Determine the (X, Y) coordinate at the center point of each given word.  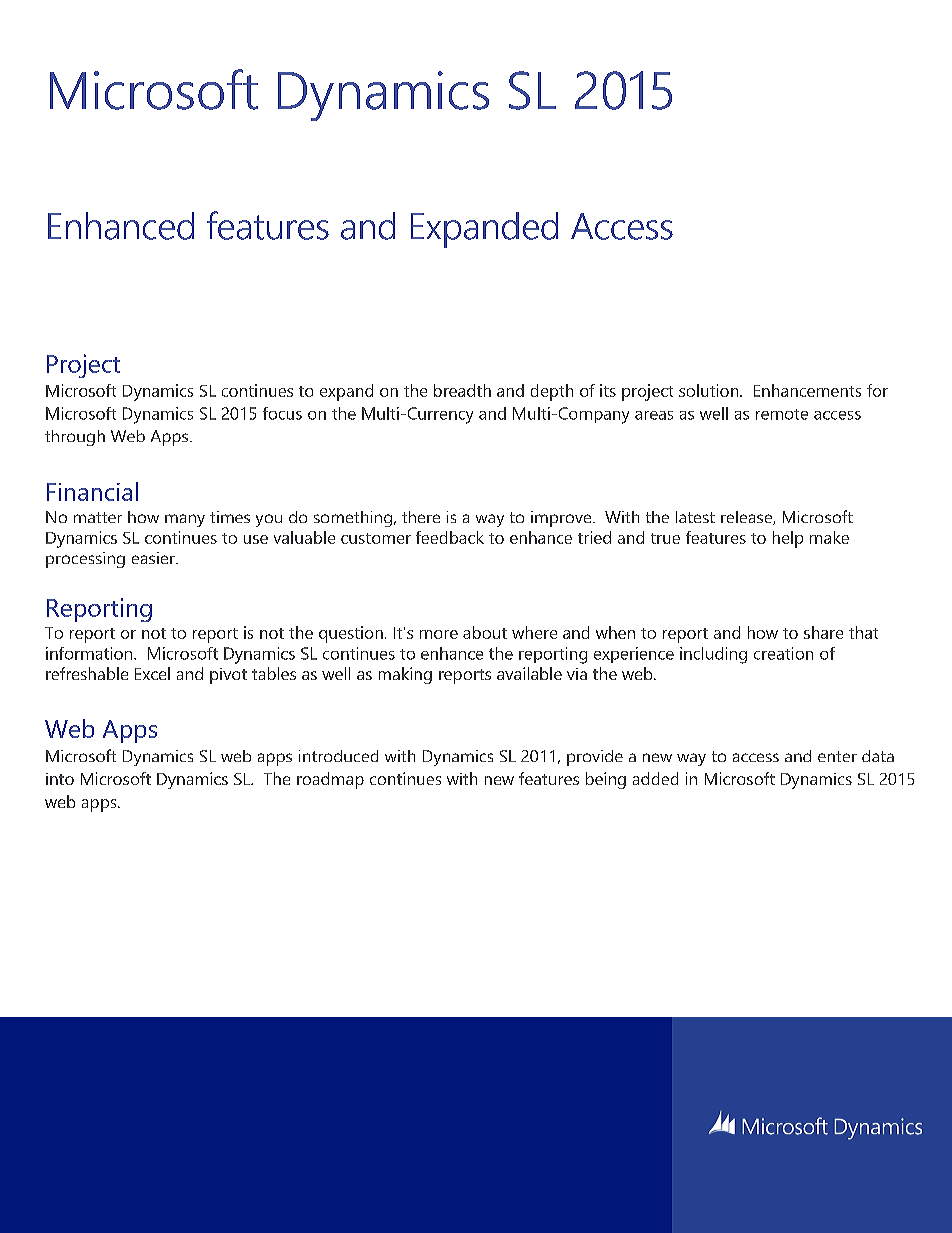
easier (154, 558)
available (529, 673)
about (485, 632)
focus (282, 413)
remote (782, 414)
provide (595, 758)
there (421, 517)
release (747, 518)
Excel (152, 673)
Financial (92, 491)
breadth (462, 390)
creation (783, 653)
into (60, 779)
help (788, 539)
